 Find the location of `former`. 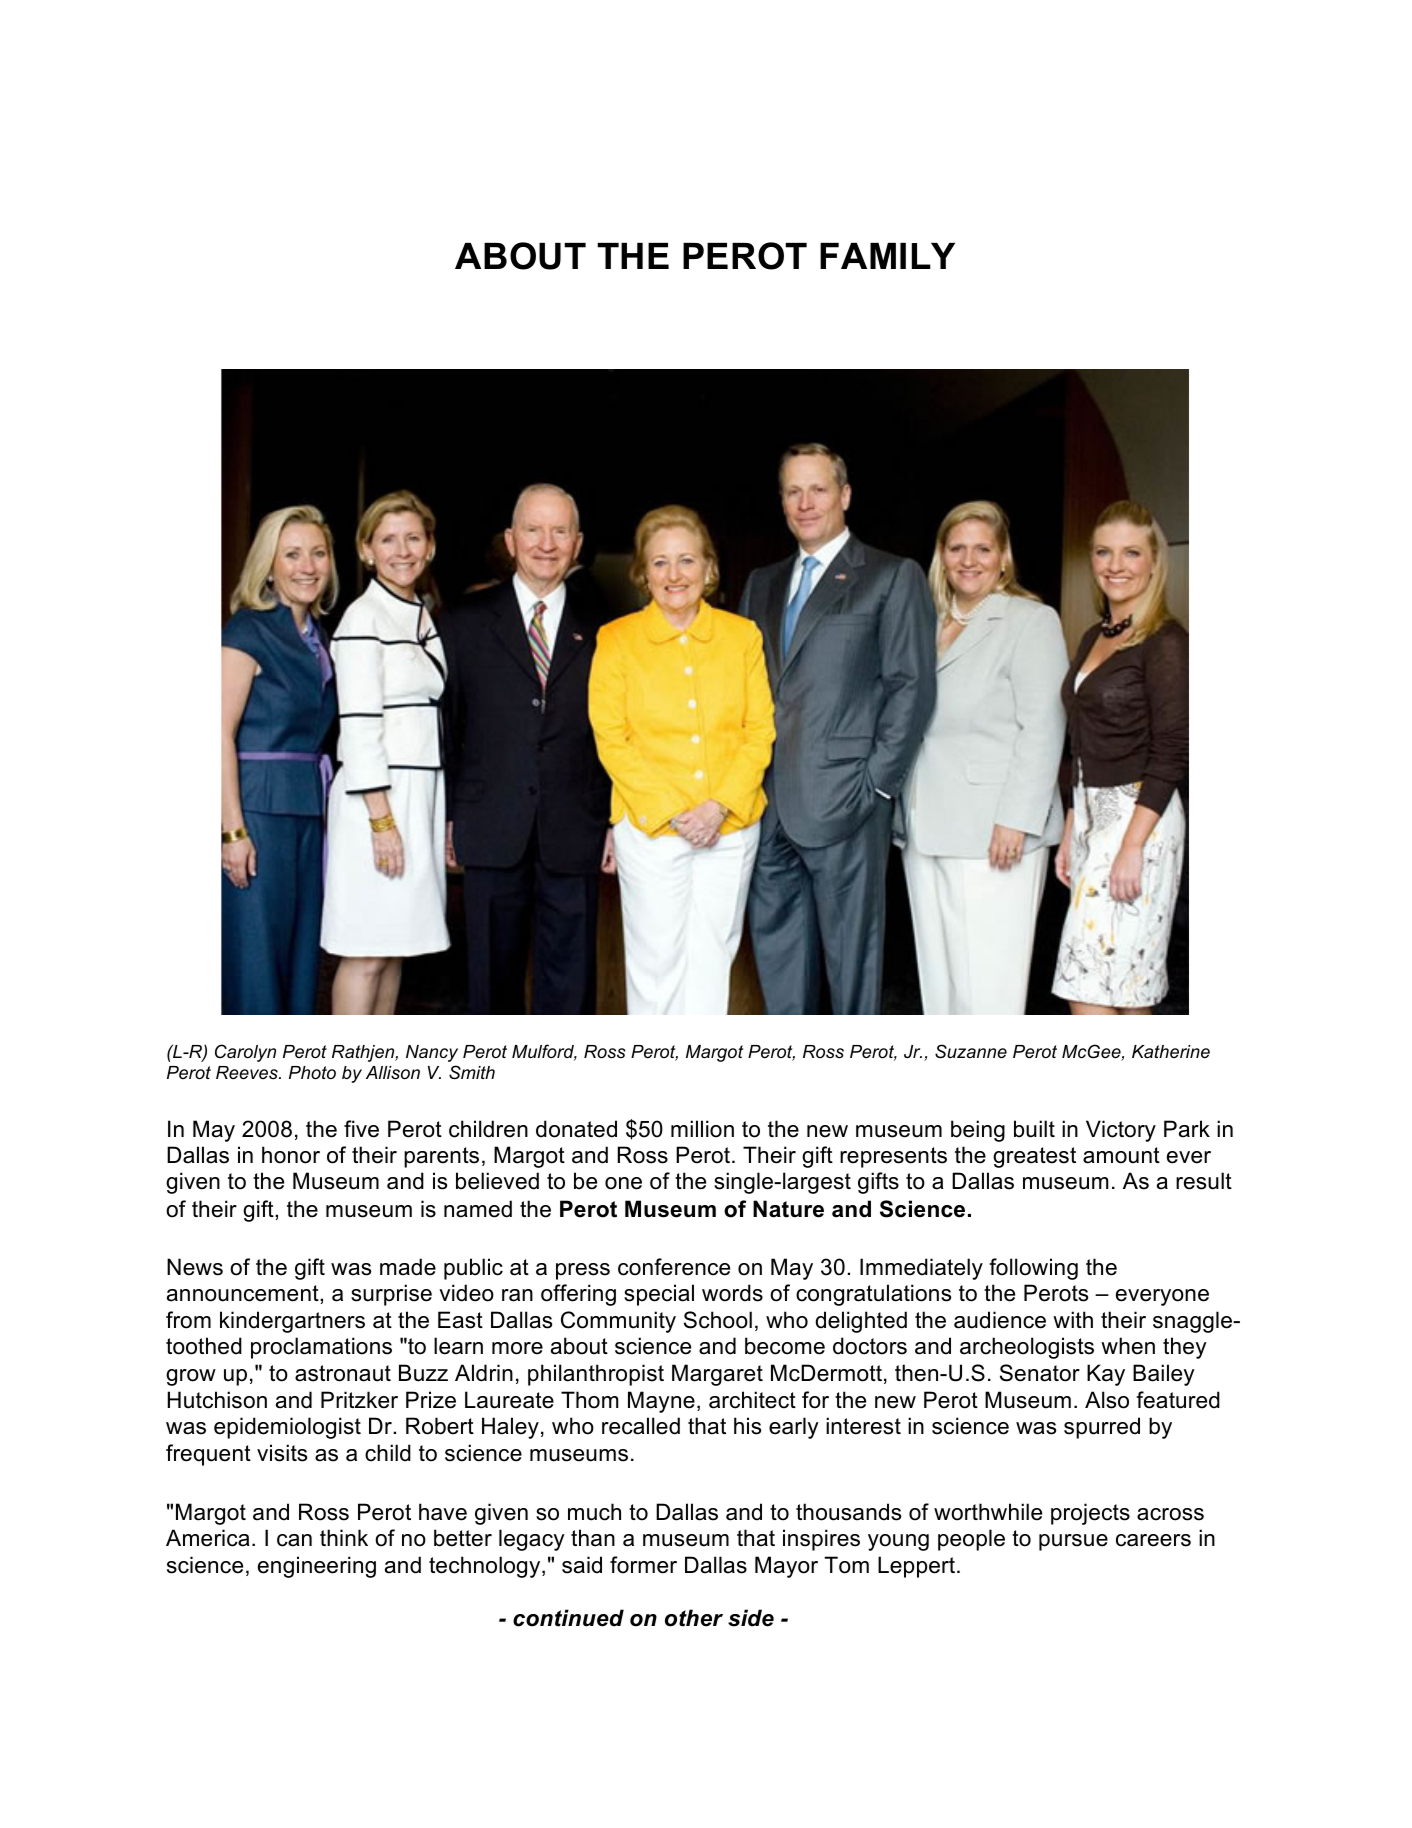

former is located at coordinates (643, 1565).
